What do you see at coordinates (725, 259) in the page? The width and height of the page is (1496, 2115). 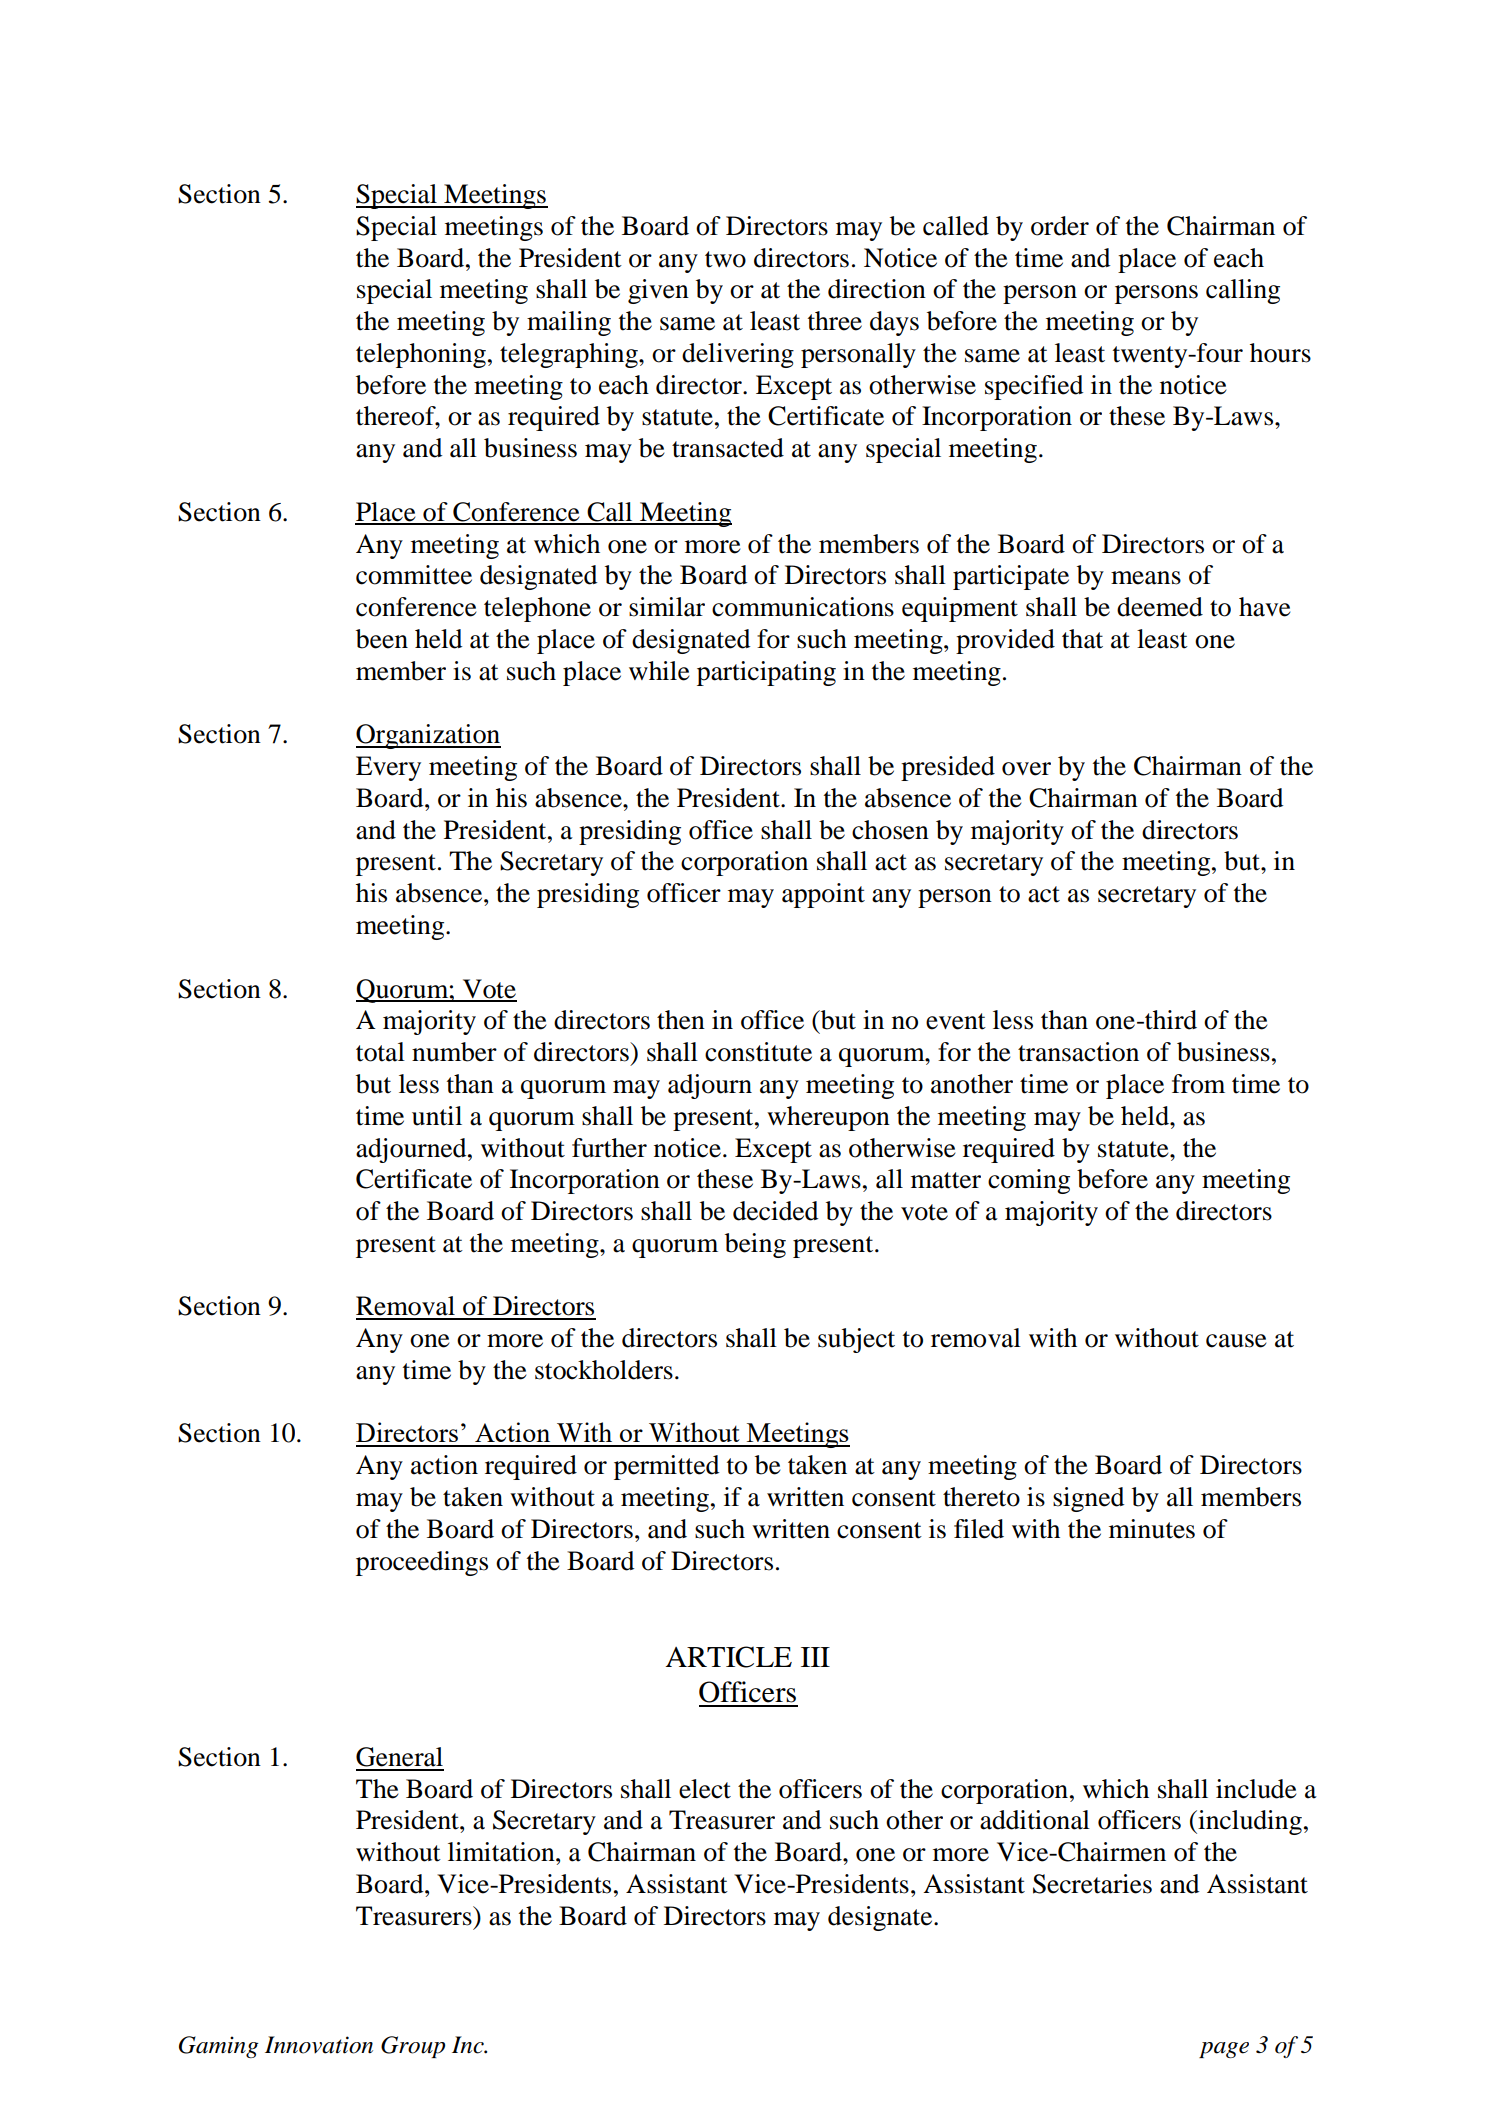 I see `two` at bounding box center [725, 259].
